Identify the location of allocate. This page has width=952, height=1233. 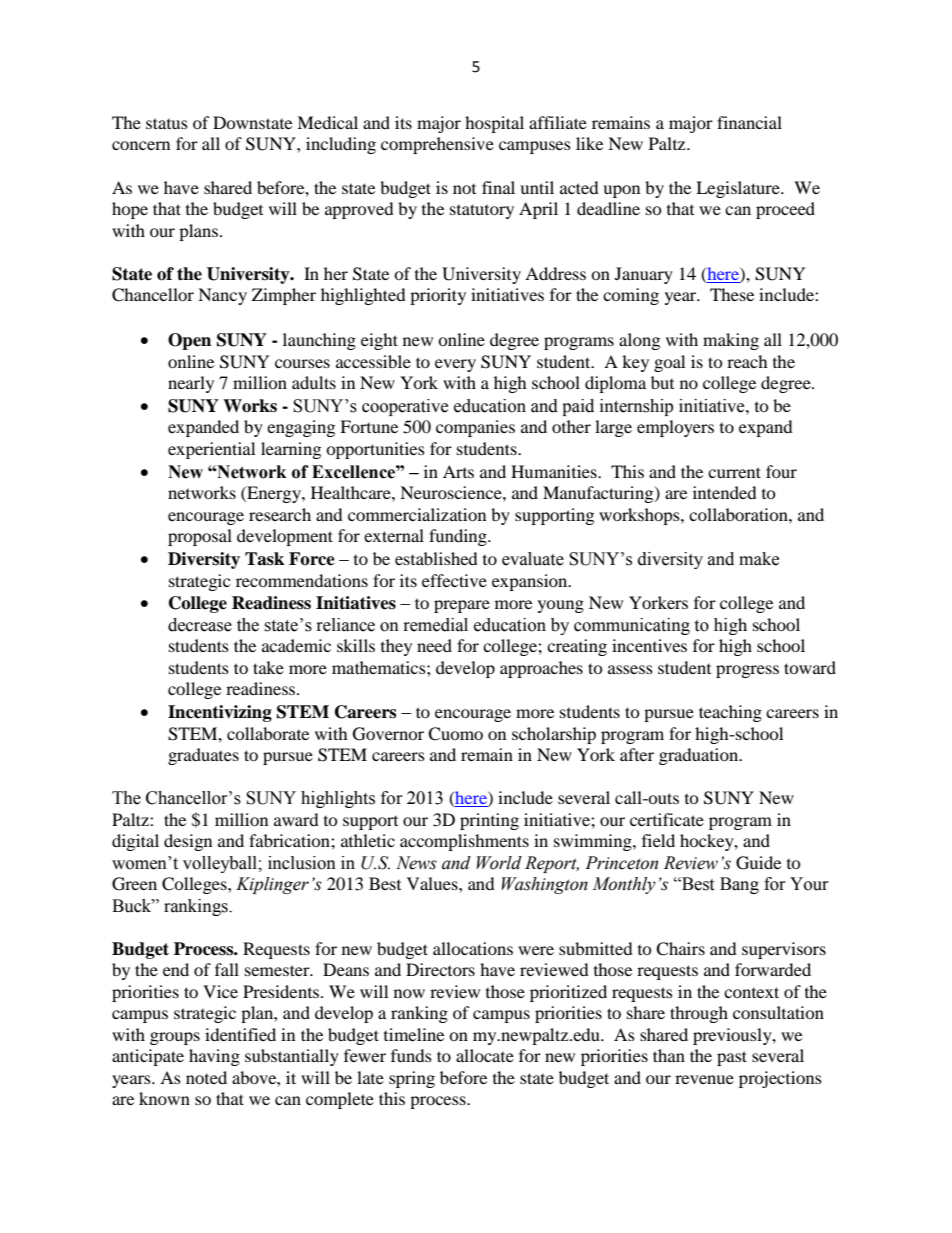
(485, 1055).
